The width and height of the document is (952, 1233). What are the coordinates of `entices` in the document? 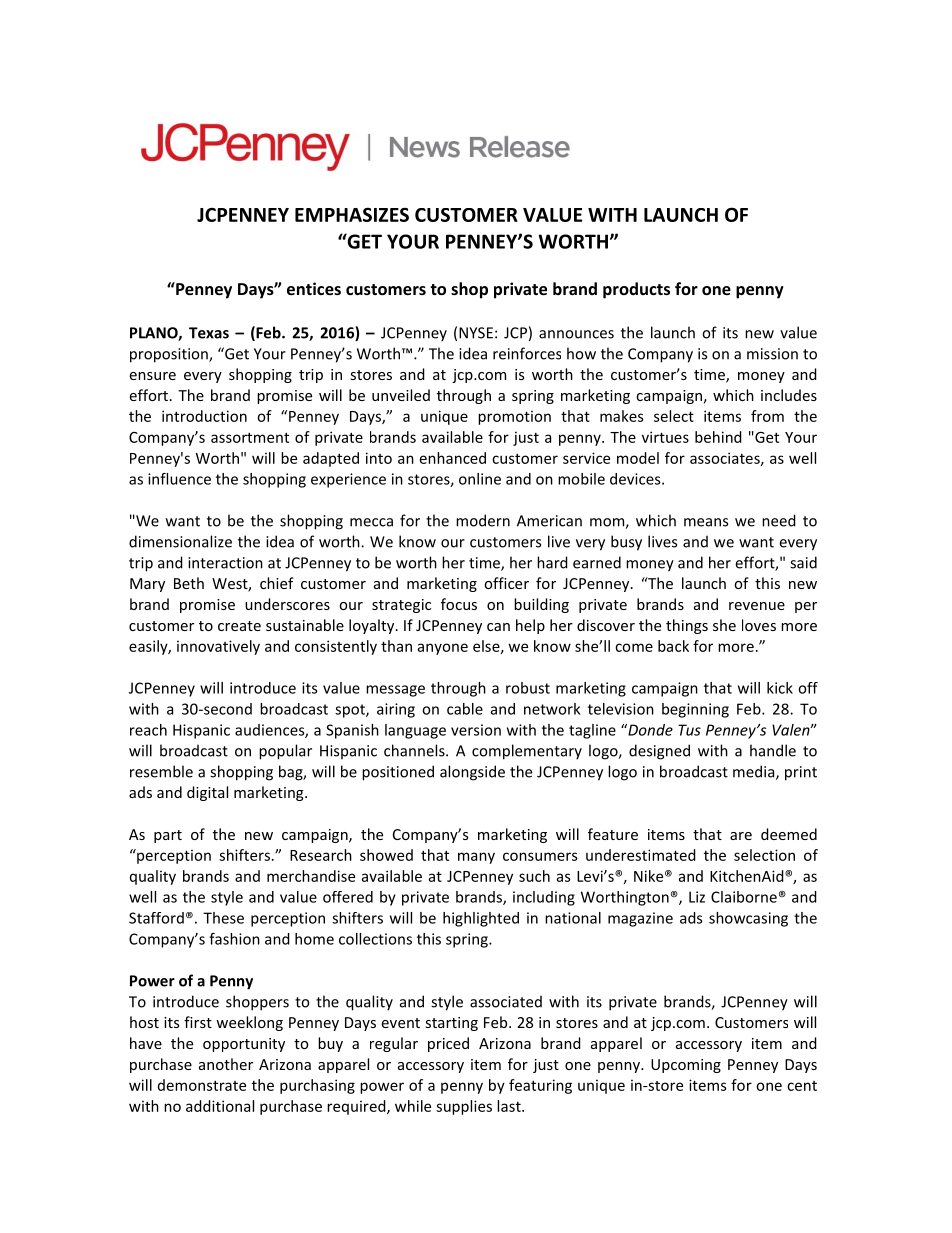 It's located at (314, 288).
